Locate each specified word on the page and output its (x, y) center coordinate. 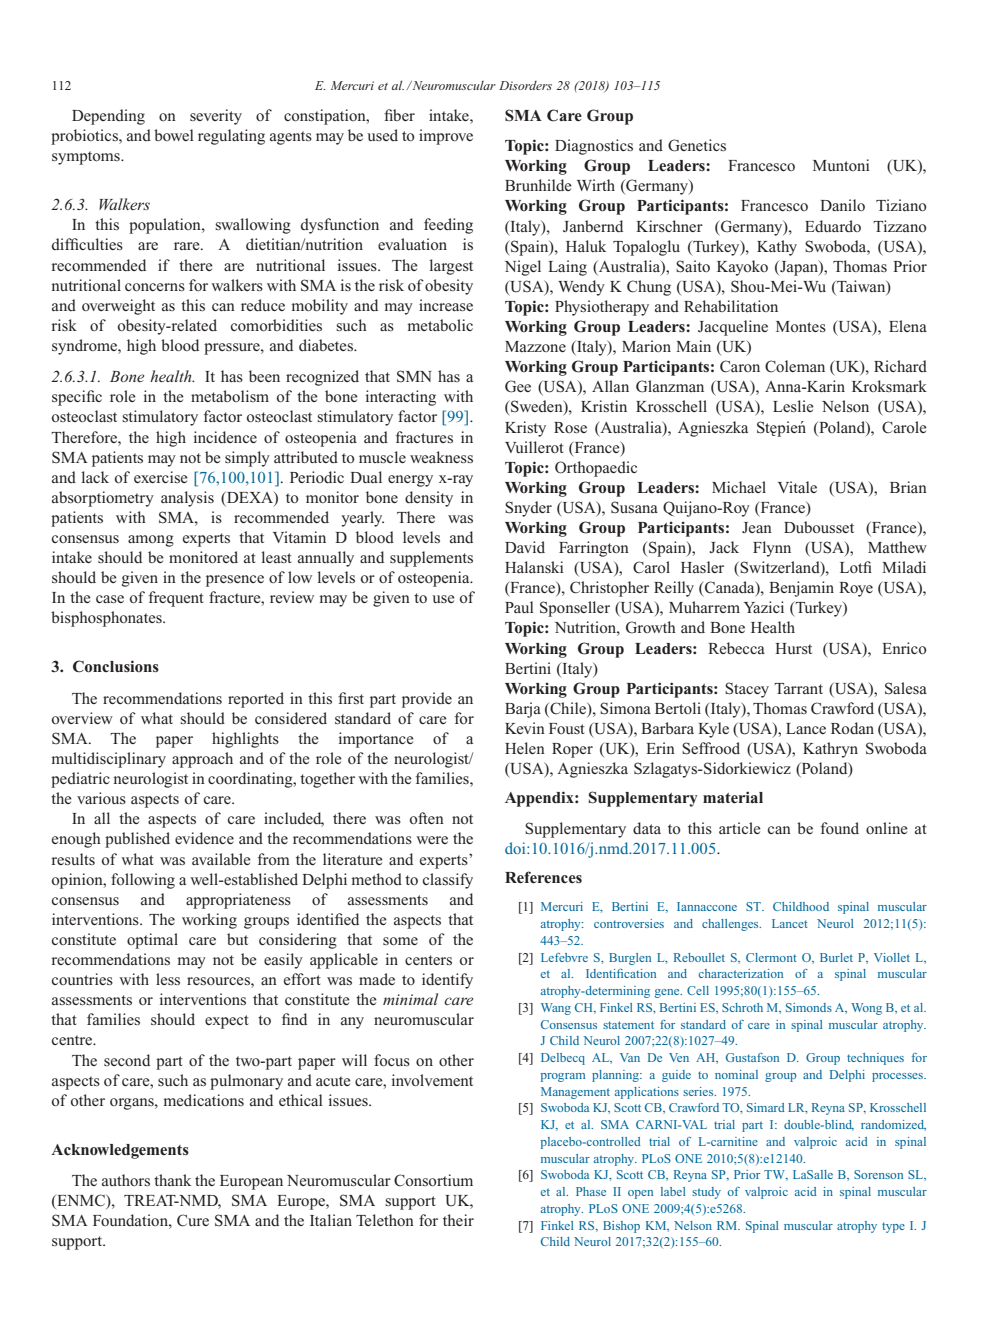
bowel (174, 135)
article (740, 828)
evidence (204, 838)
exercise (161, 477)
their (458, 1220)
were (432, 840)
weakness (441, 457)
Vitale (797, 487)
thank (172, 1180)
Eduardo (833, 226)
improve (446, 137)
